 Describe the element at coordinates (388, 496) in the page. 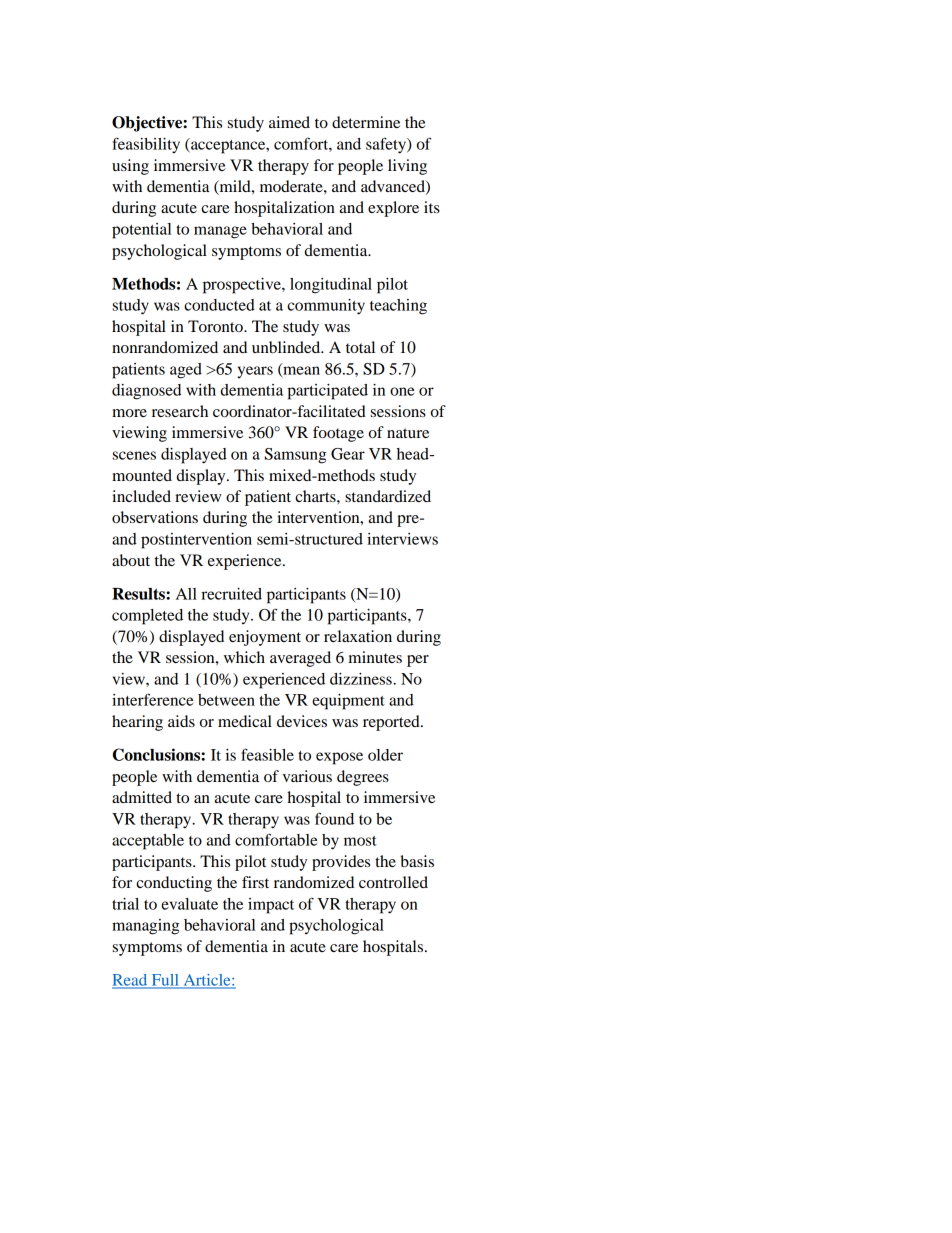

I see `standardized` at that location.
